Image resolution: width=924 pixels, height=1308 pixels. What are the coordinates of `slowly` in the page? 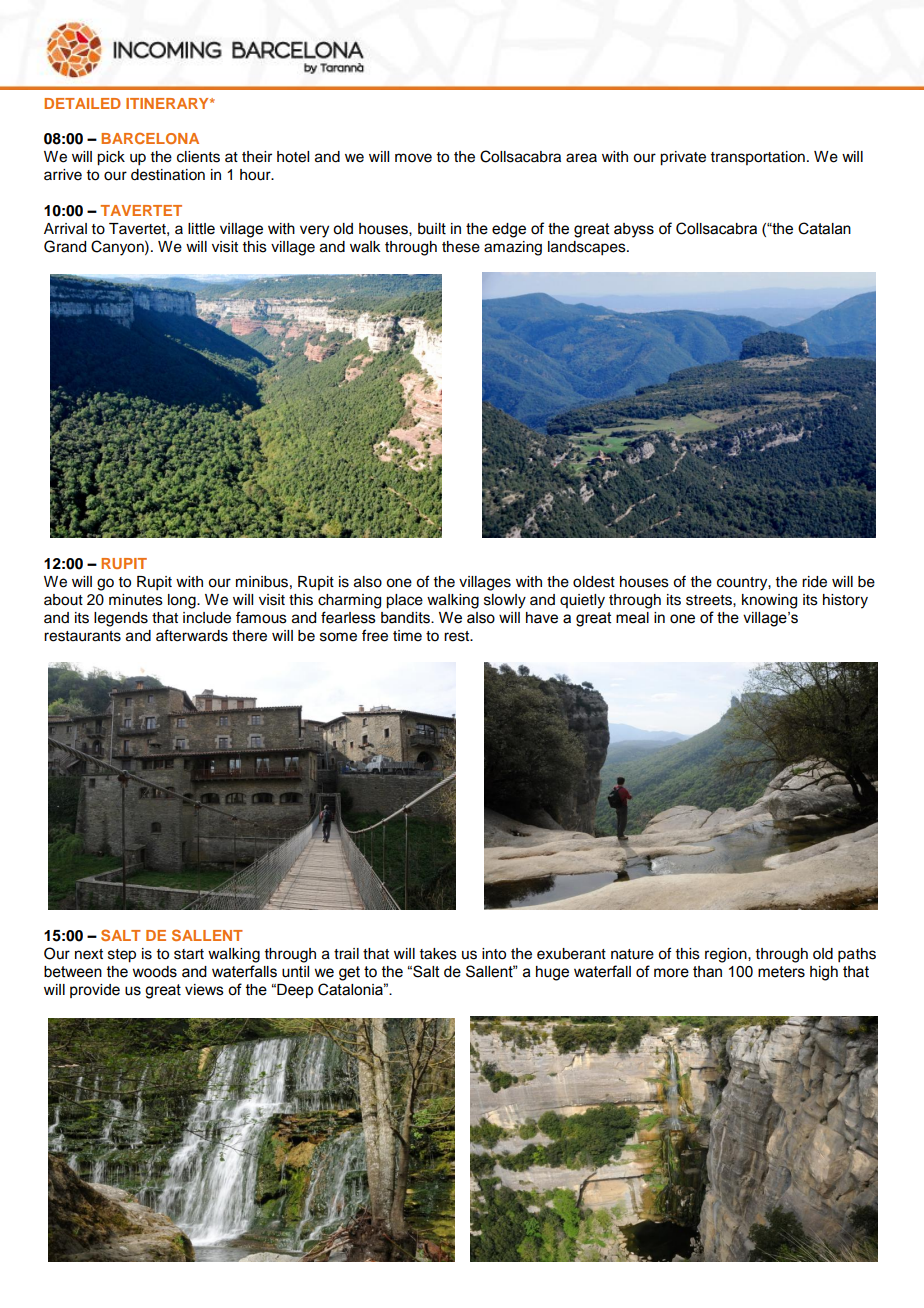 It's located at (505, 601).
